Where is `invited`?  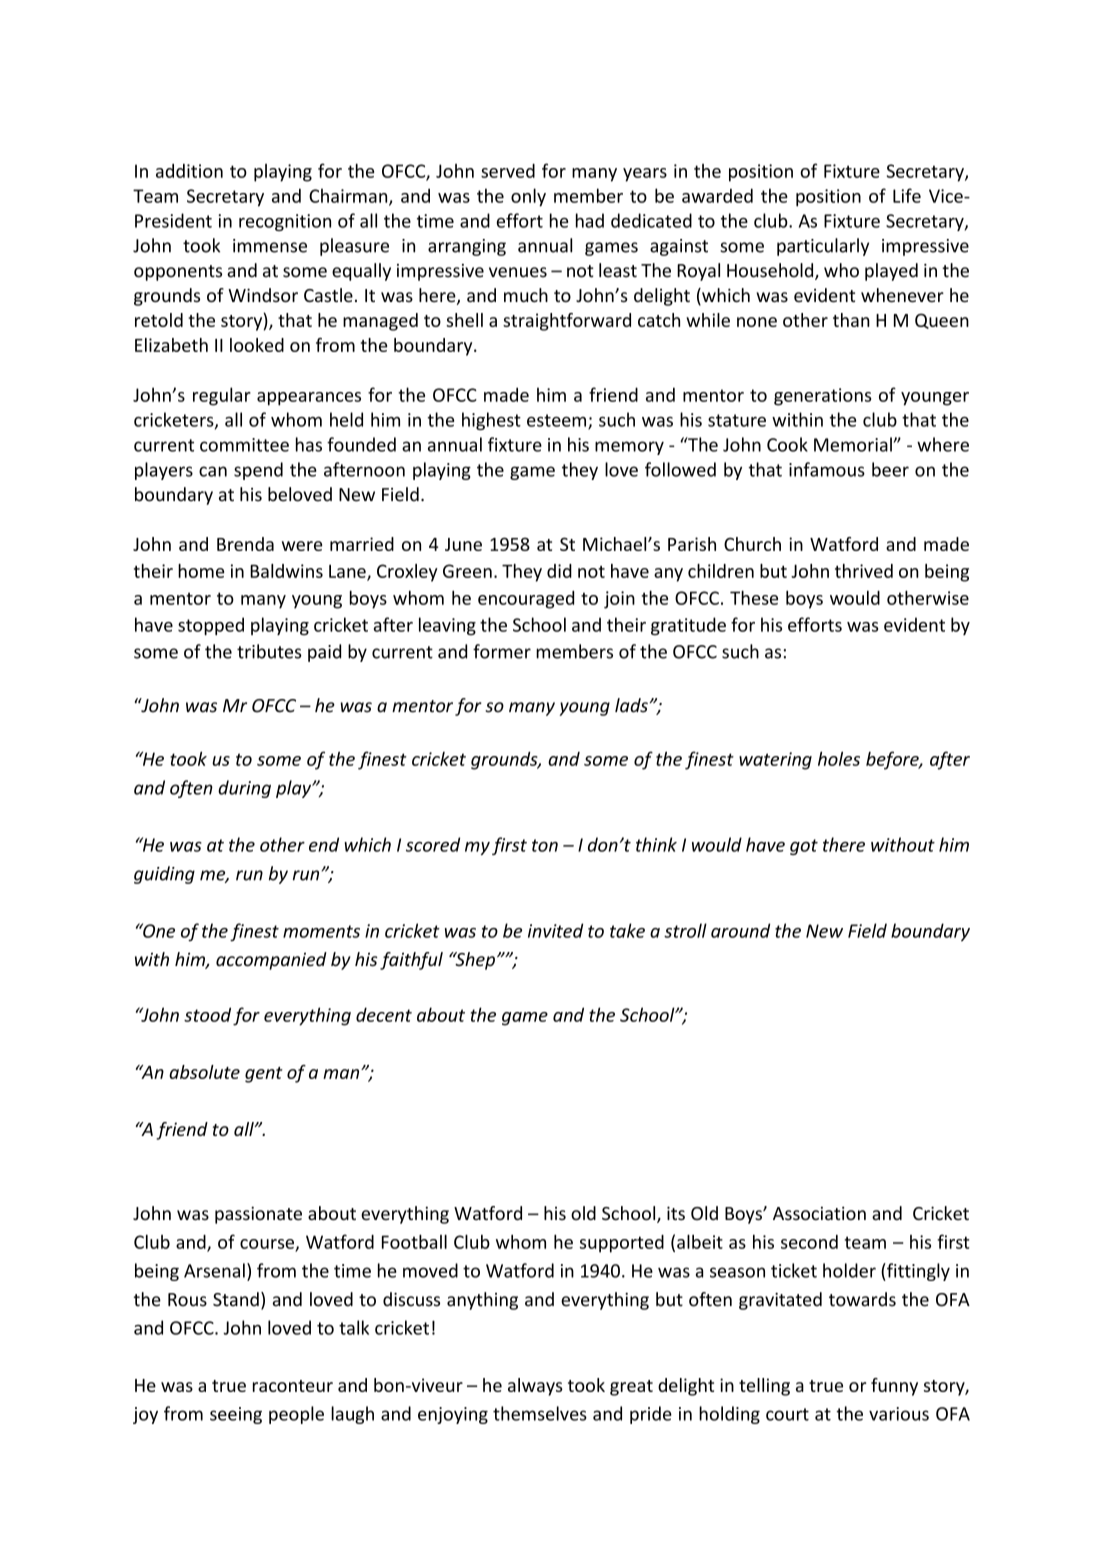 invited is located at coordinates (555, 930).
